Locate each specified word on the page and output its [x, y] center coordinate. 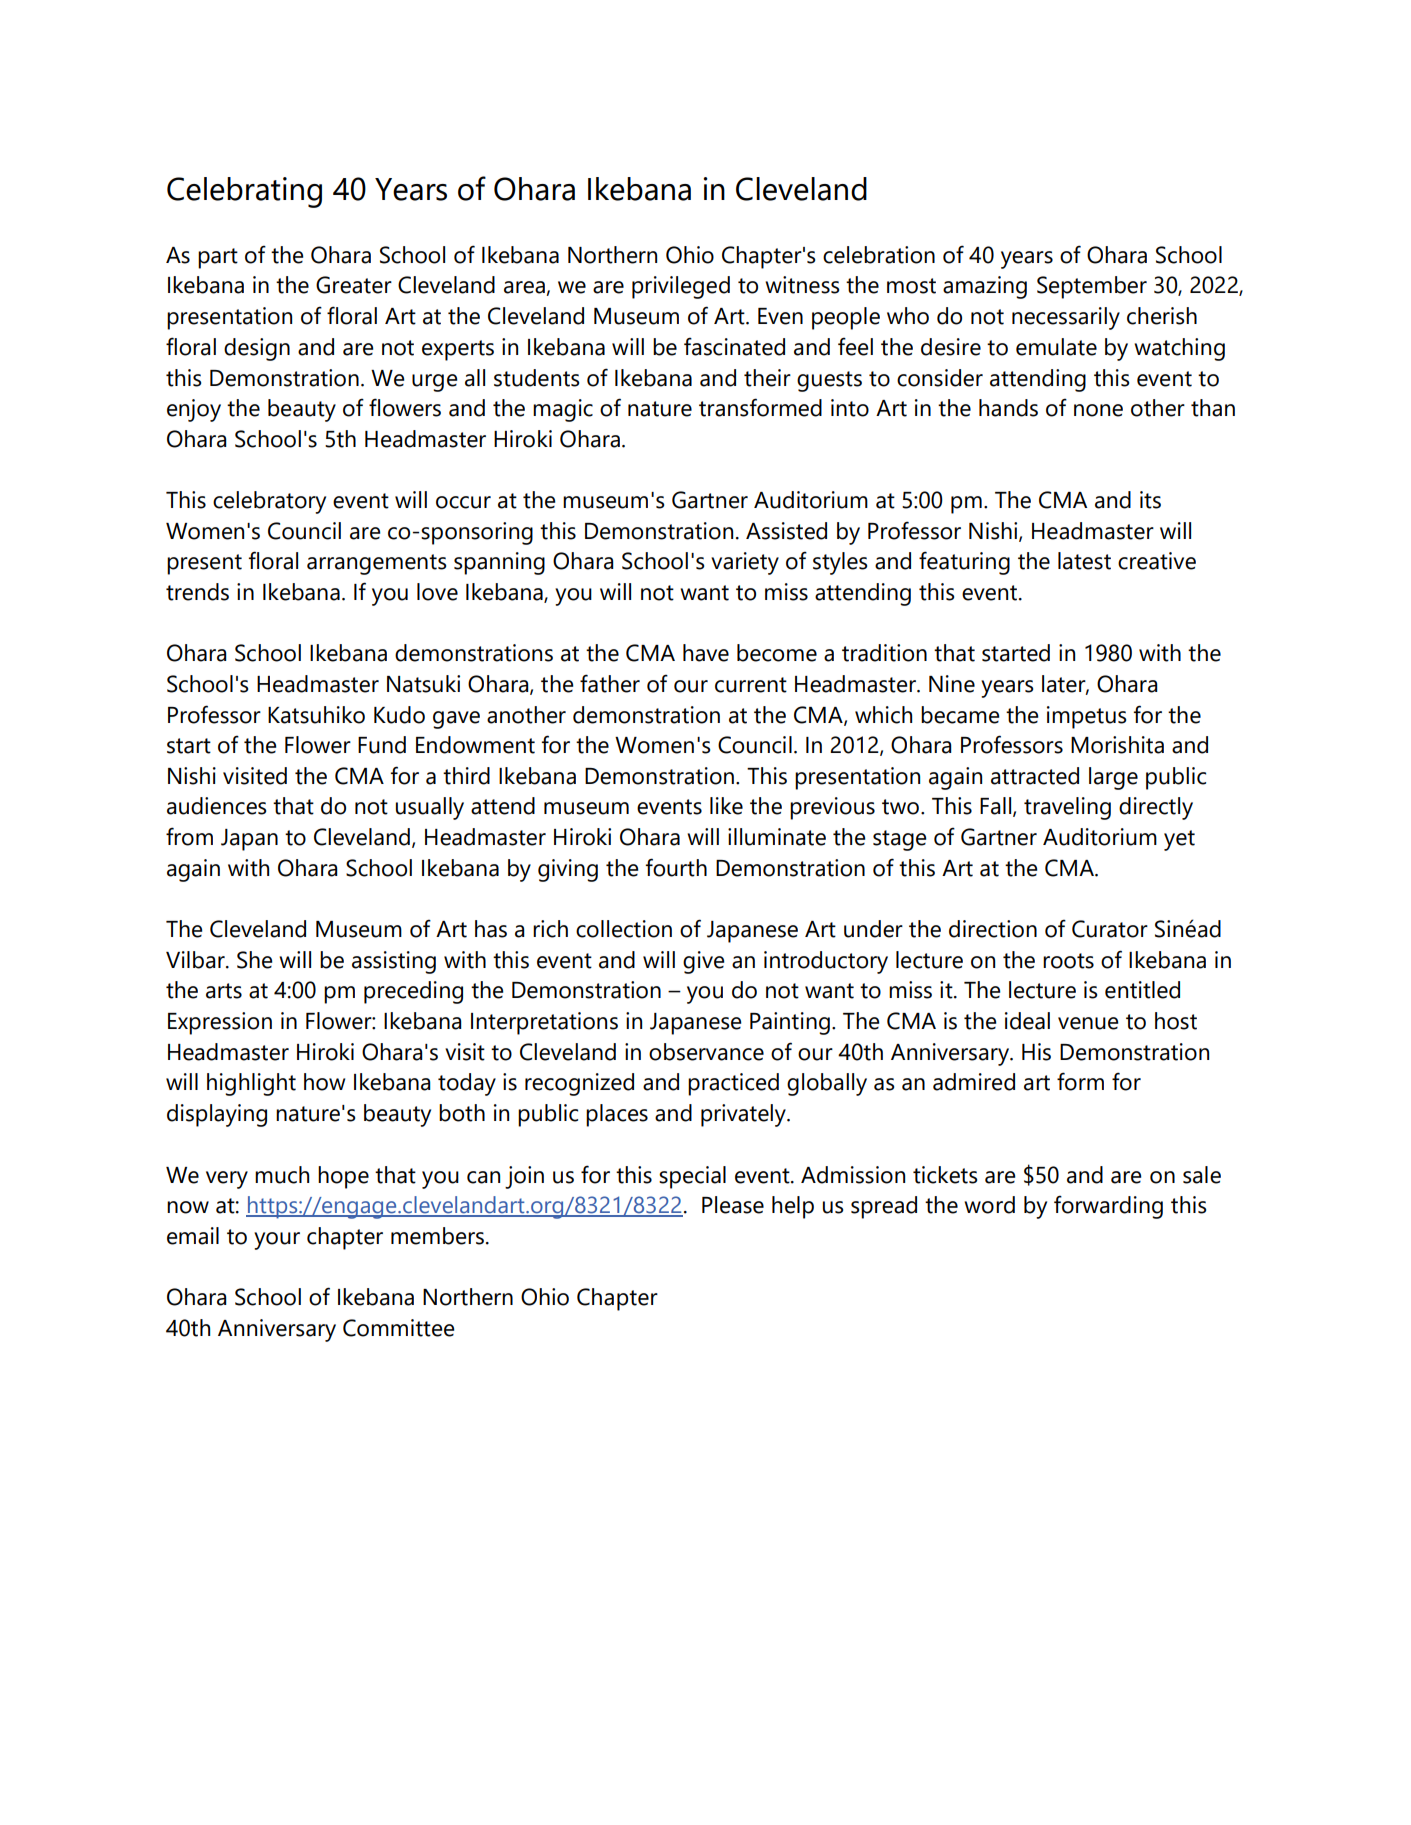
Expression [220, 1023]
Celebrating [244, 192]
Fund [382, 745]
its [1150, 500]
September [1092, 287]
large [1113, 778]
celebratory [269, 502]
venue [1088, 1023]
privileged [681, 287]
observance [706, 1052]
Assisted [786, 531]
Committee [399, 1328]
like [726, 806]
